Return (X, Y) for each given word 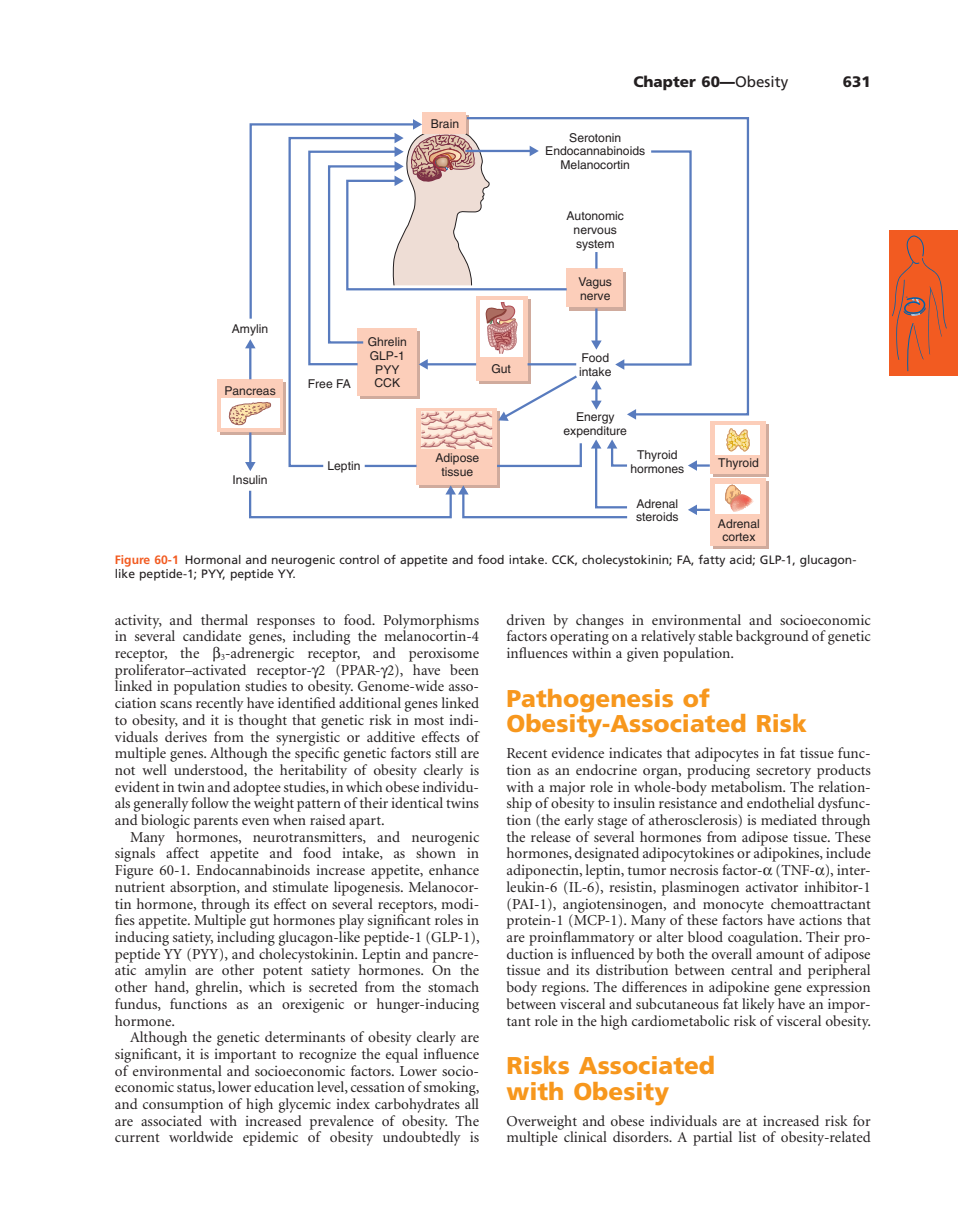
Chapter (665, 82)
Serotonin (595, 138)
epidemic (270, 1138)
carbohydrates (417, 1105)
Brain (445, 123)
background (772, 637)
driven (526, 619)
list (747, 1136)
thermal (224, 619)
